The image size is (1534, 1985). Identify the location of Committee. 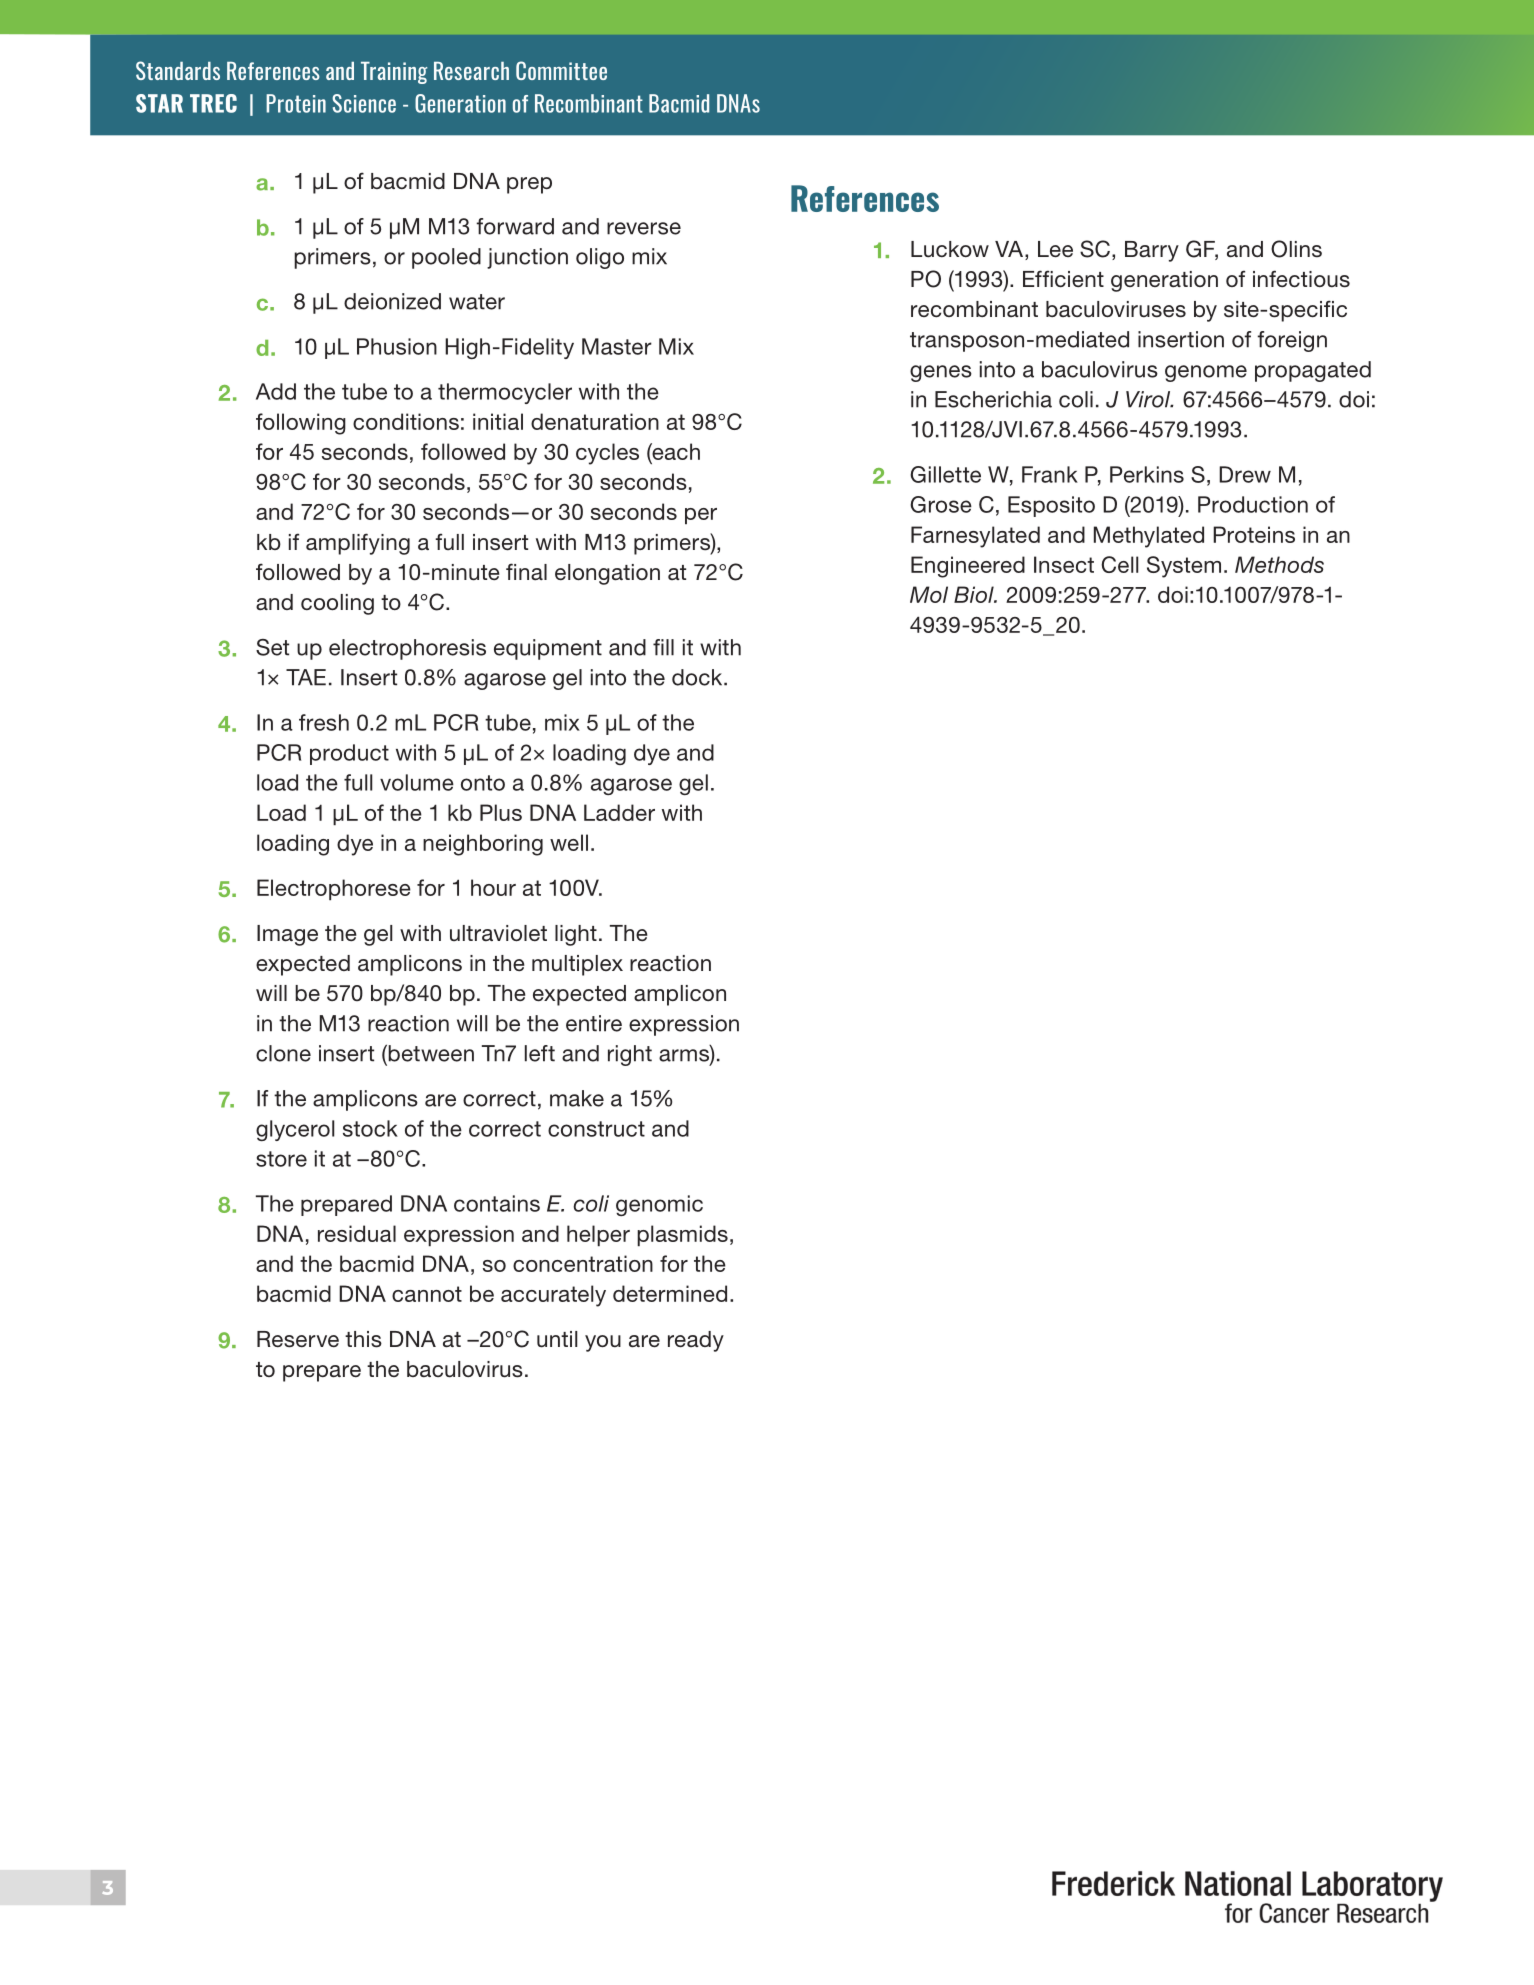
(561, 70).
